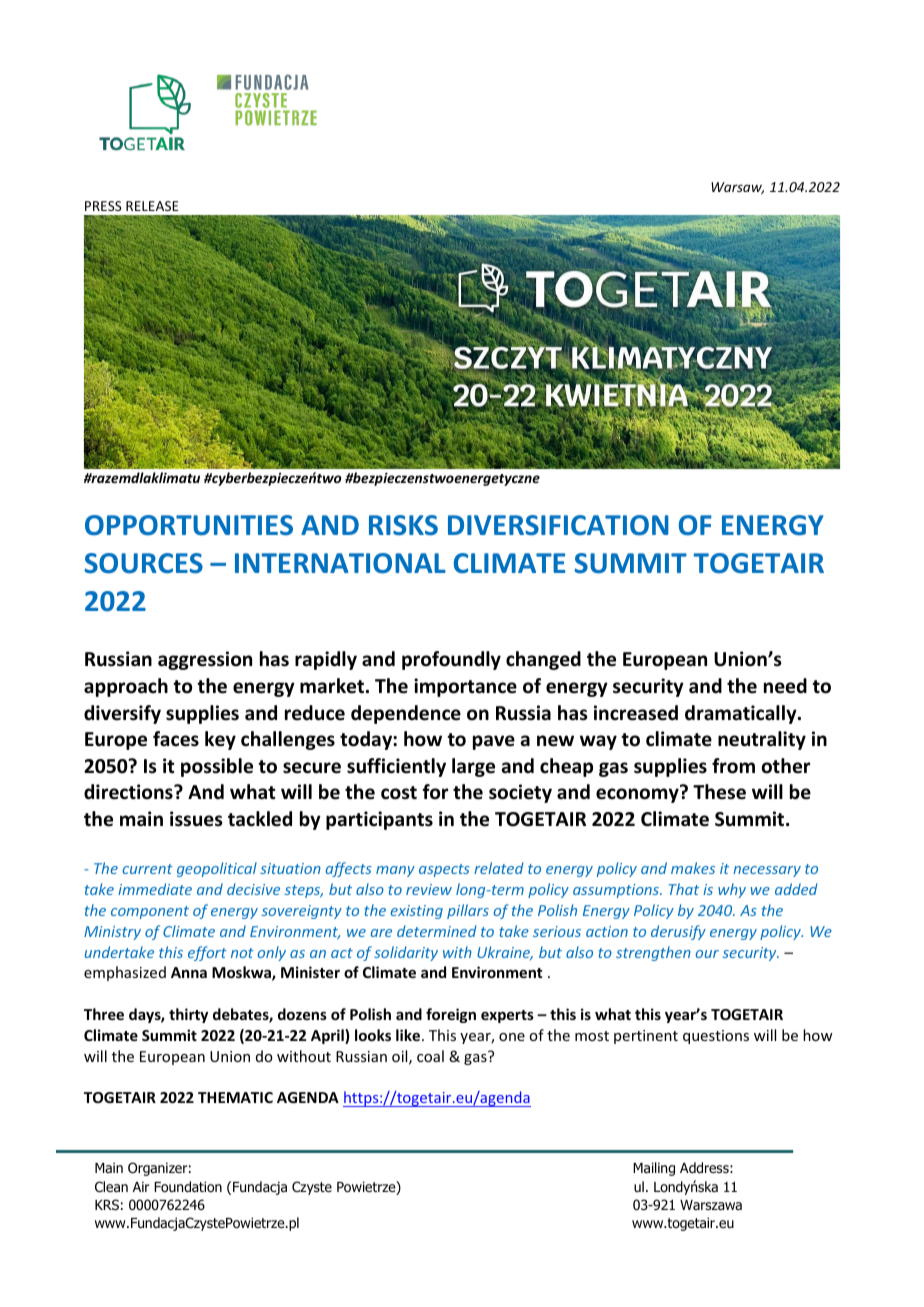 The image size is (924, 1307). Describe the element at coordinates (558, 525) in the screenshot. I see `DIVERSIFICATION` at that location.
